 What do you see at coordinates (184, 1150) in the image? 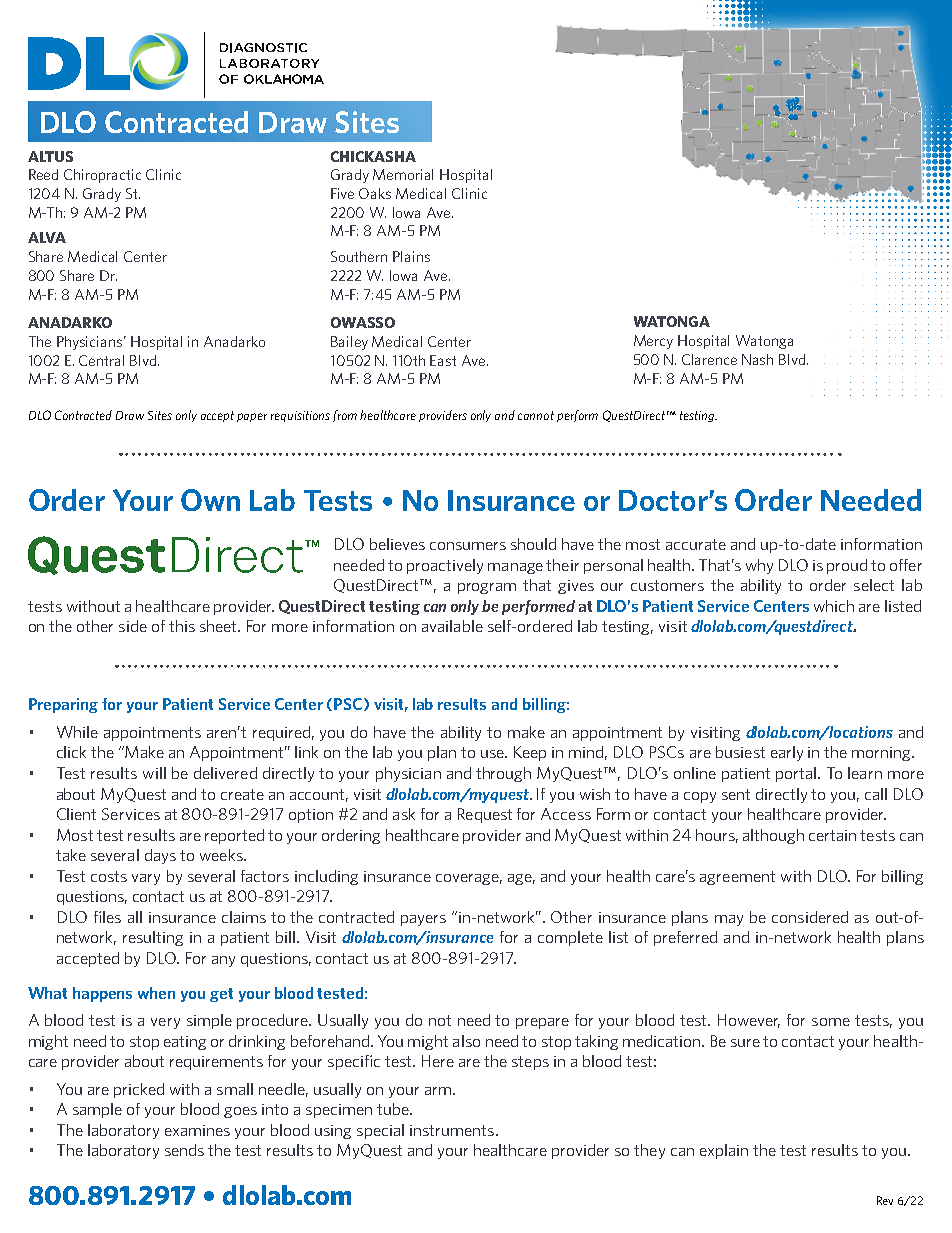
I see `sends` at bounding box center [184, 1150].
